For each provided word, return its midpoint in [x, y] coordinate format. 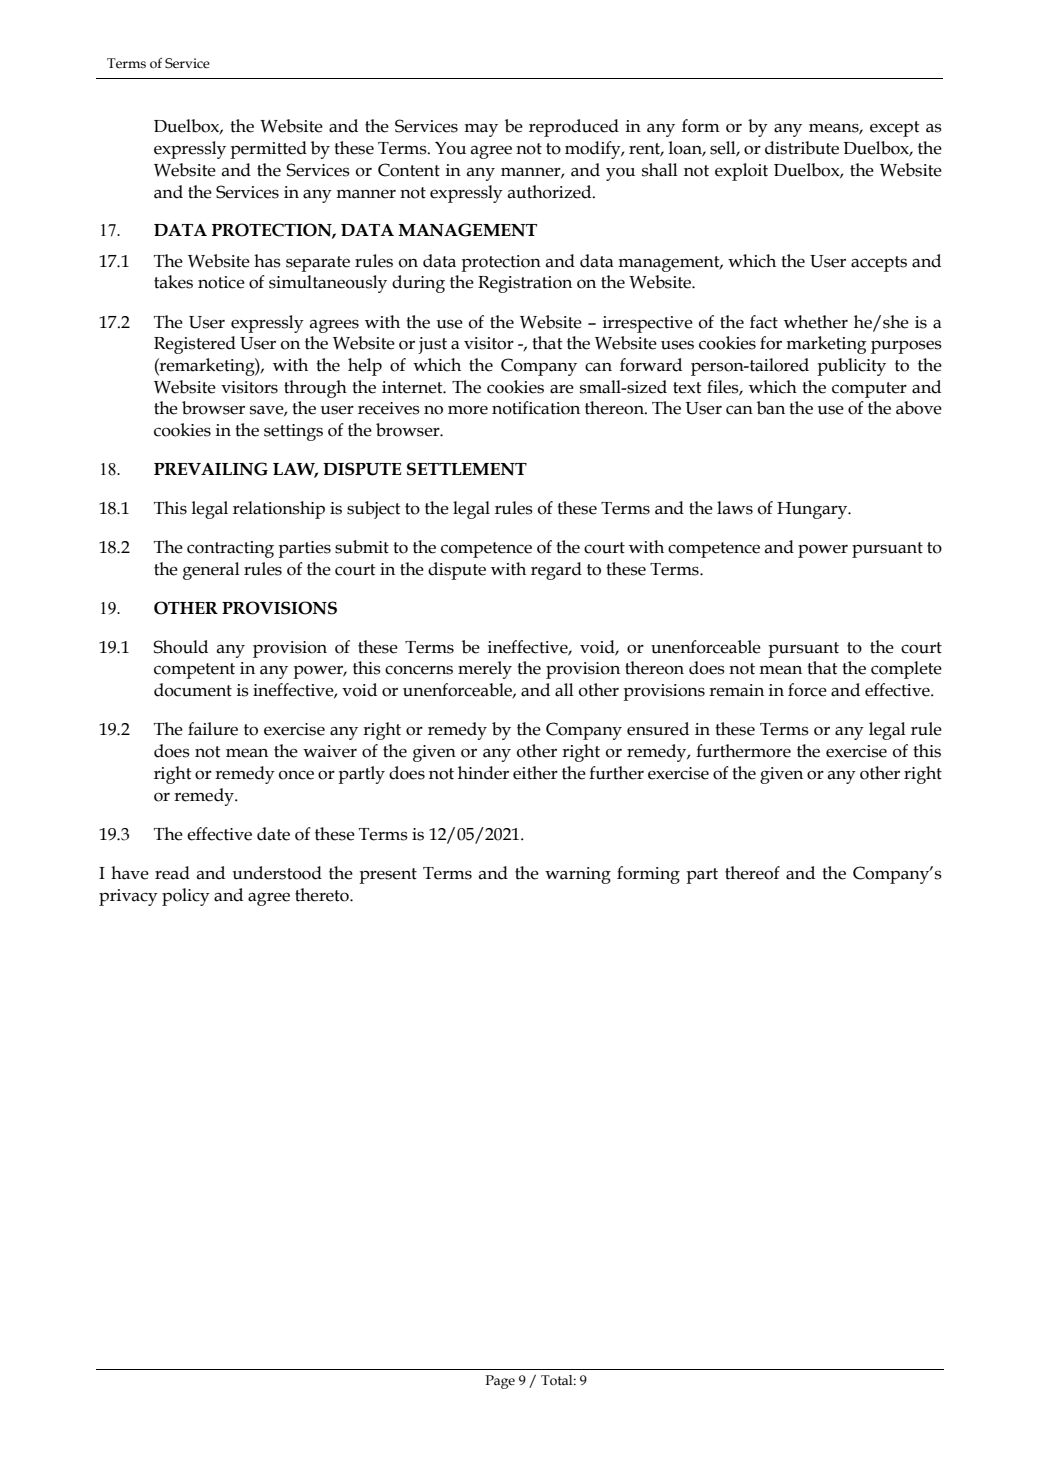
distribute [802, 148]
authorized [551, 192]
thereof [752, 873]
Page [500, 1382]
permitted [268, 150]
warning [578, 875]
